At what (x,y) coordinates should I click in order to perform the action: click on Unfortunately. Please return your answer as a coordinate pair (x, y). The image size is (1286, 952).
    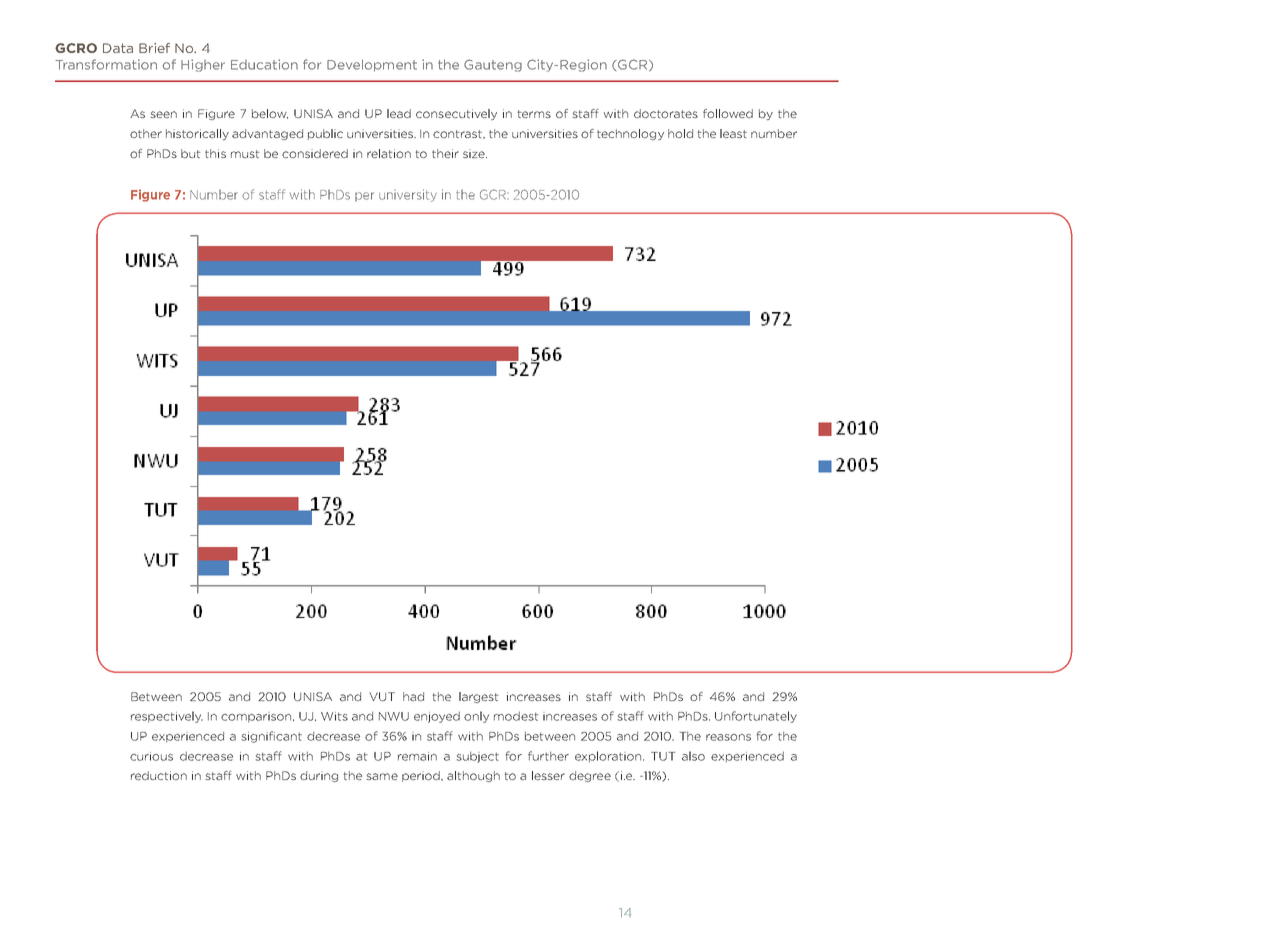
    Looking at the image, I should click on (756, 717).
